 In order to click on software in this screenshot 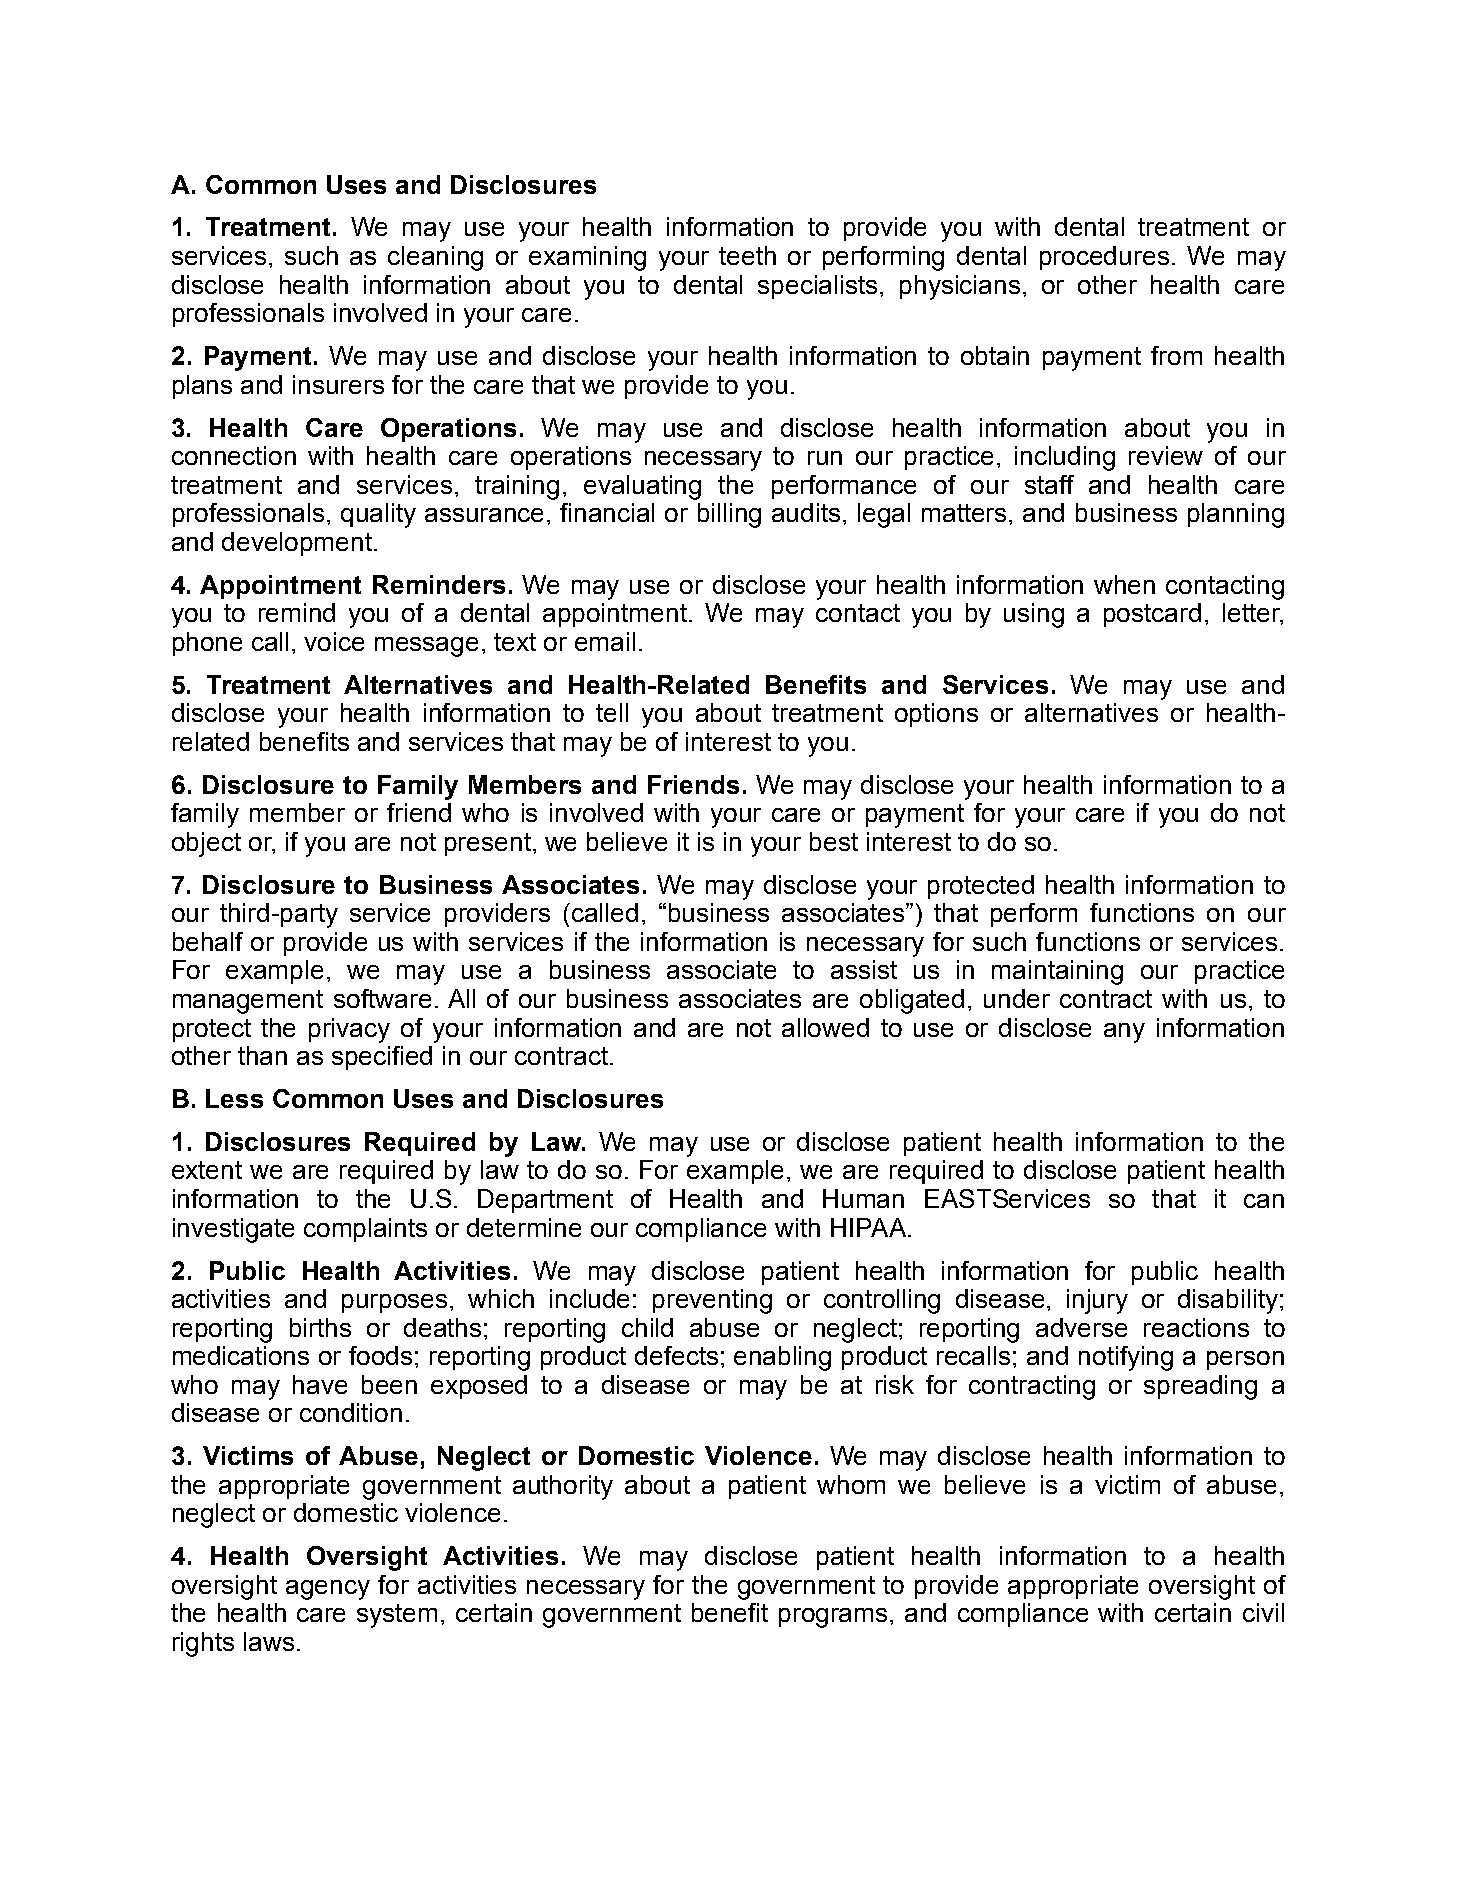, I will do `click(382, 998)`.
